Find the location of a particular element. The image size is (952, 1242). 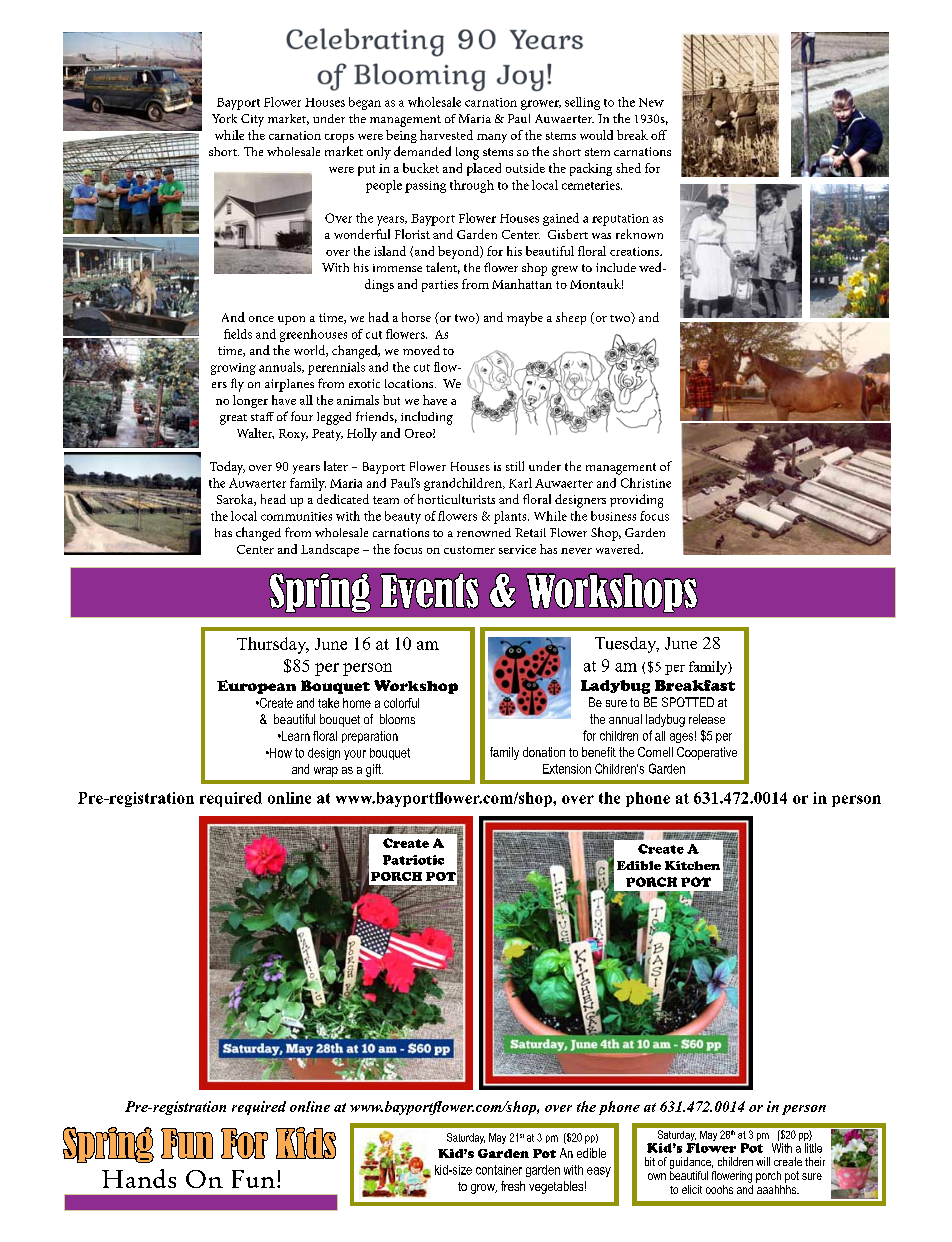

many is located at coordinates (492, 138).
